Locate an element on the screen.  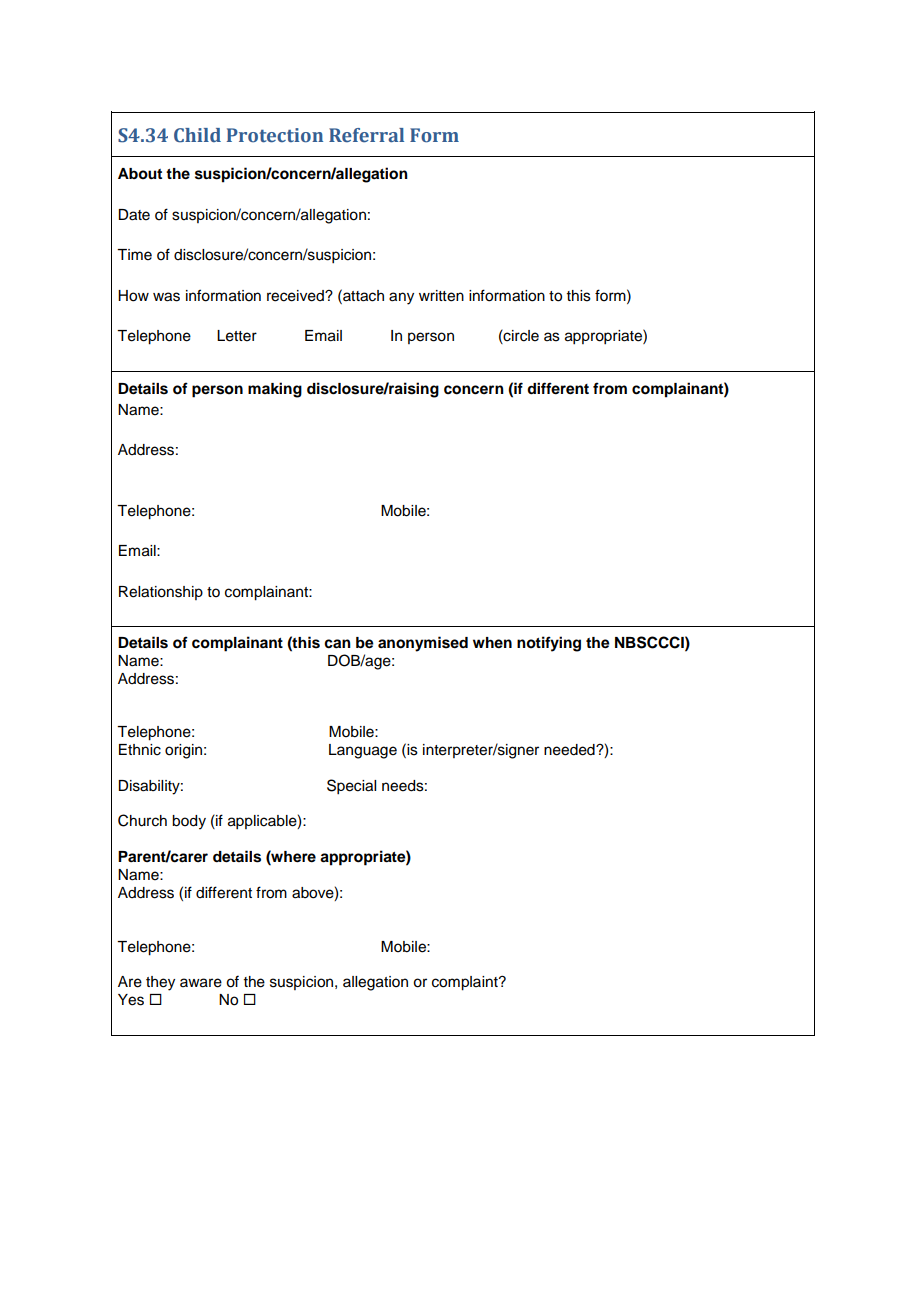
Relationship is located at coordinates (161, 593).
